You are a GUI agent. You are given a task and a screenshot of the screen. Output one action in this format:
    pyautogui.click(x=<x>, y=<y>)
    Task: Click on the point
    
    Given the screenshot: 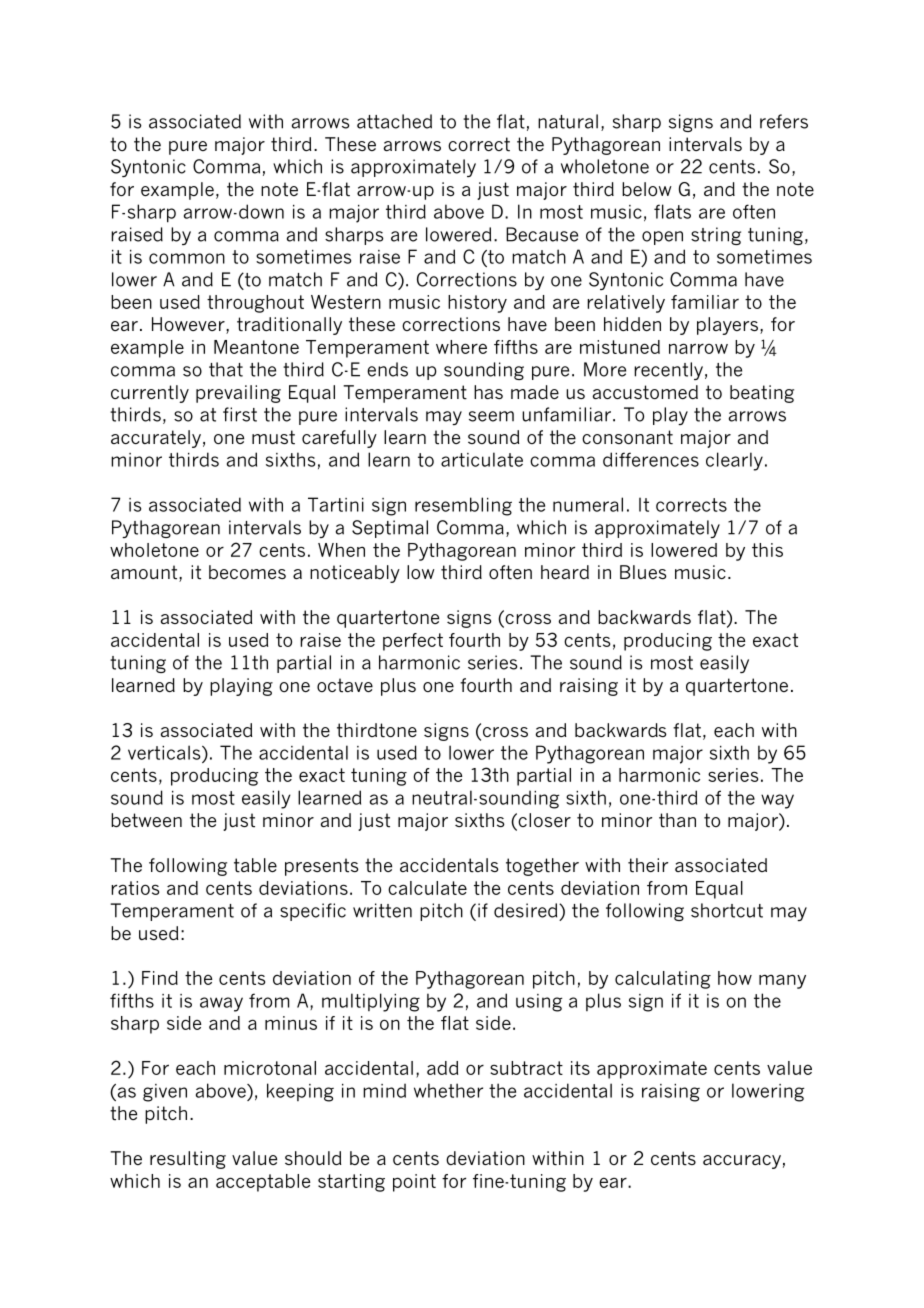 What is the action you would take?
    pyautogui.click(x=414, y=1183)
